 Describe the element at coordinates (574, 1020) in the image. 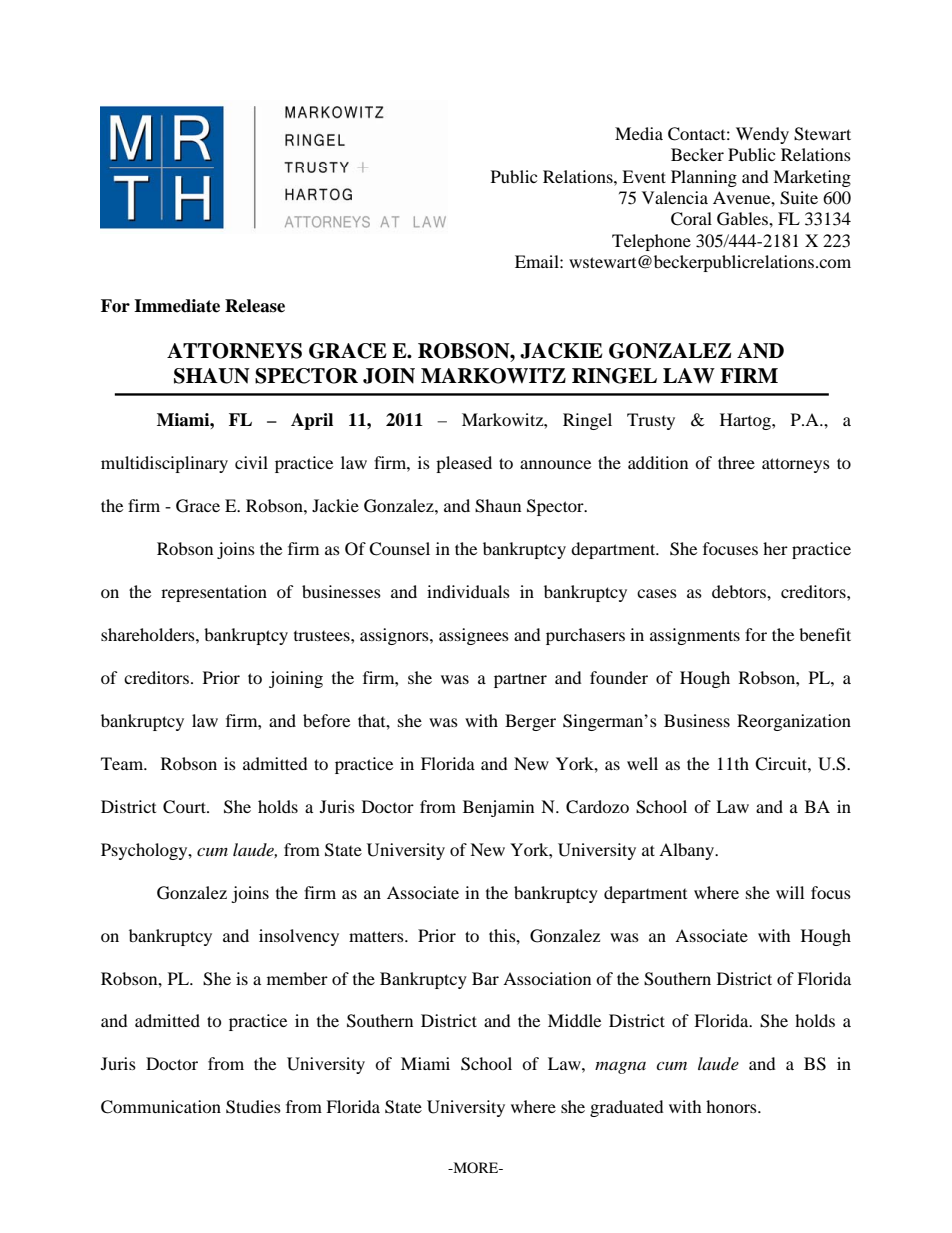

I see `Middle` at that location.
